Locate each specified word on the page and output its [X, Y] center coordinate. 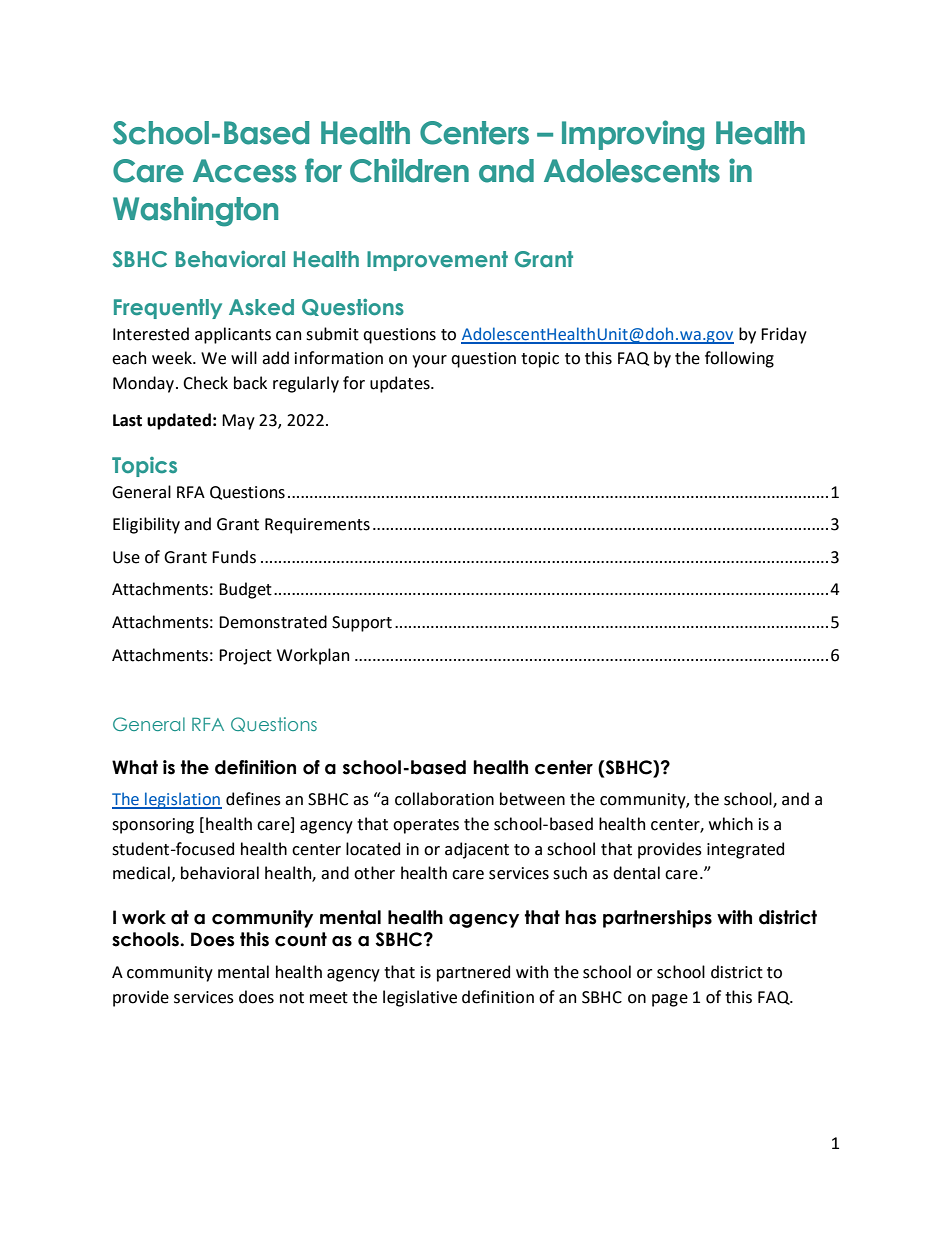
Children [409, 170]
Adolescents [632, 171]
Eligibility [146, 525]
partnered [473, 973]
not [292, 998]
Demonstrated [273, 622]
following [739, 359]
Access [244, 171]
